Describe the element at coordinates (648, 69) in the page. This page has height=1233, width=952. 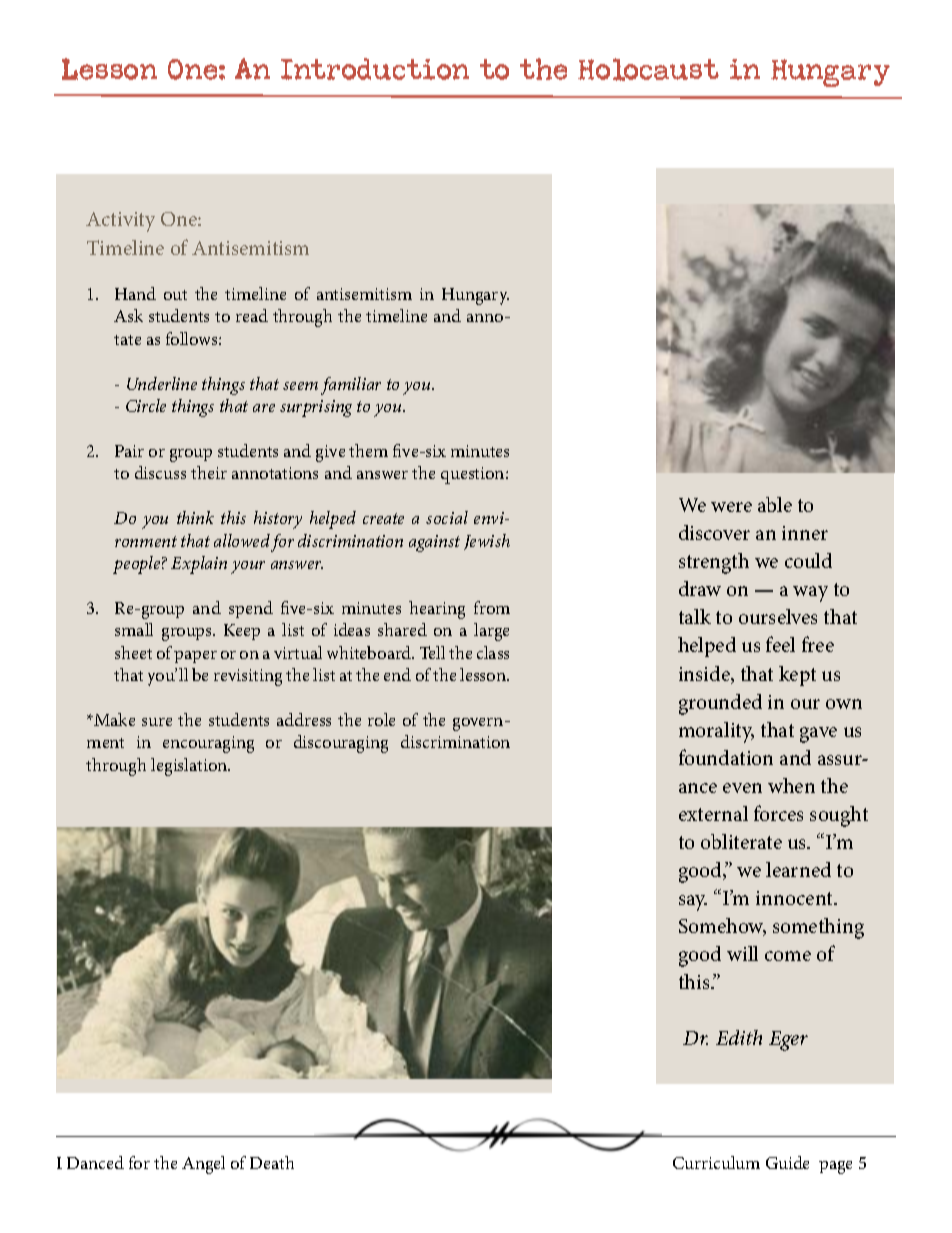
I see `Holocaust` at that location.
